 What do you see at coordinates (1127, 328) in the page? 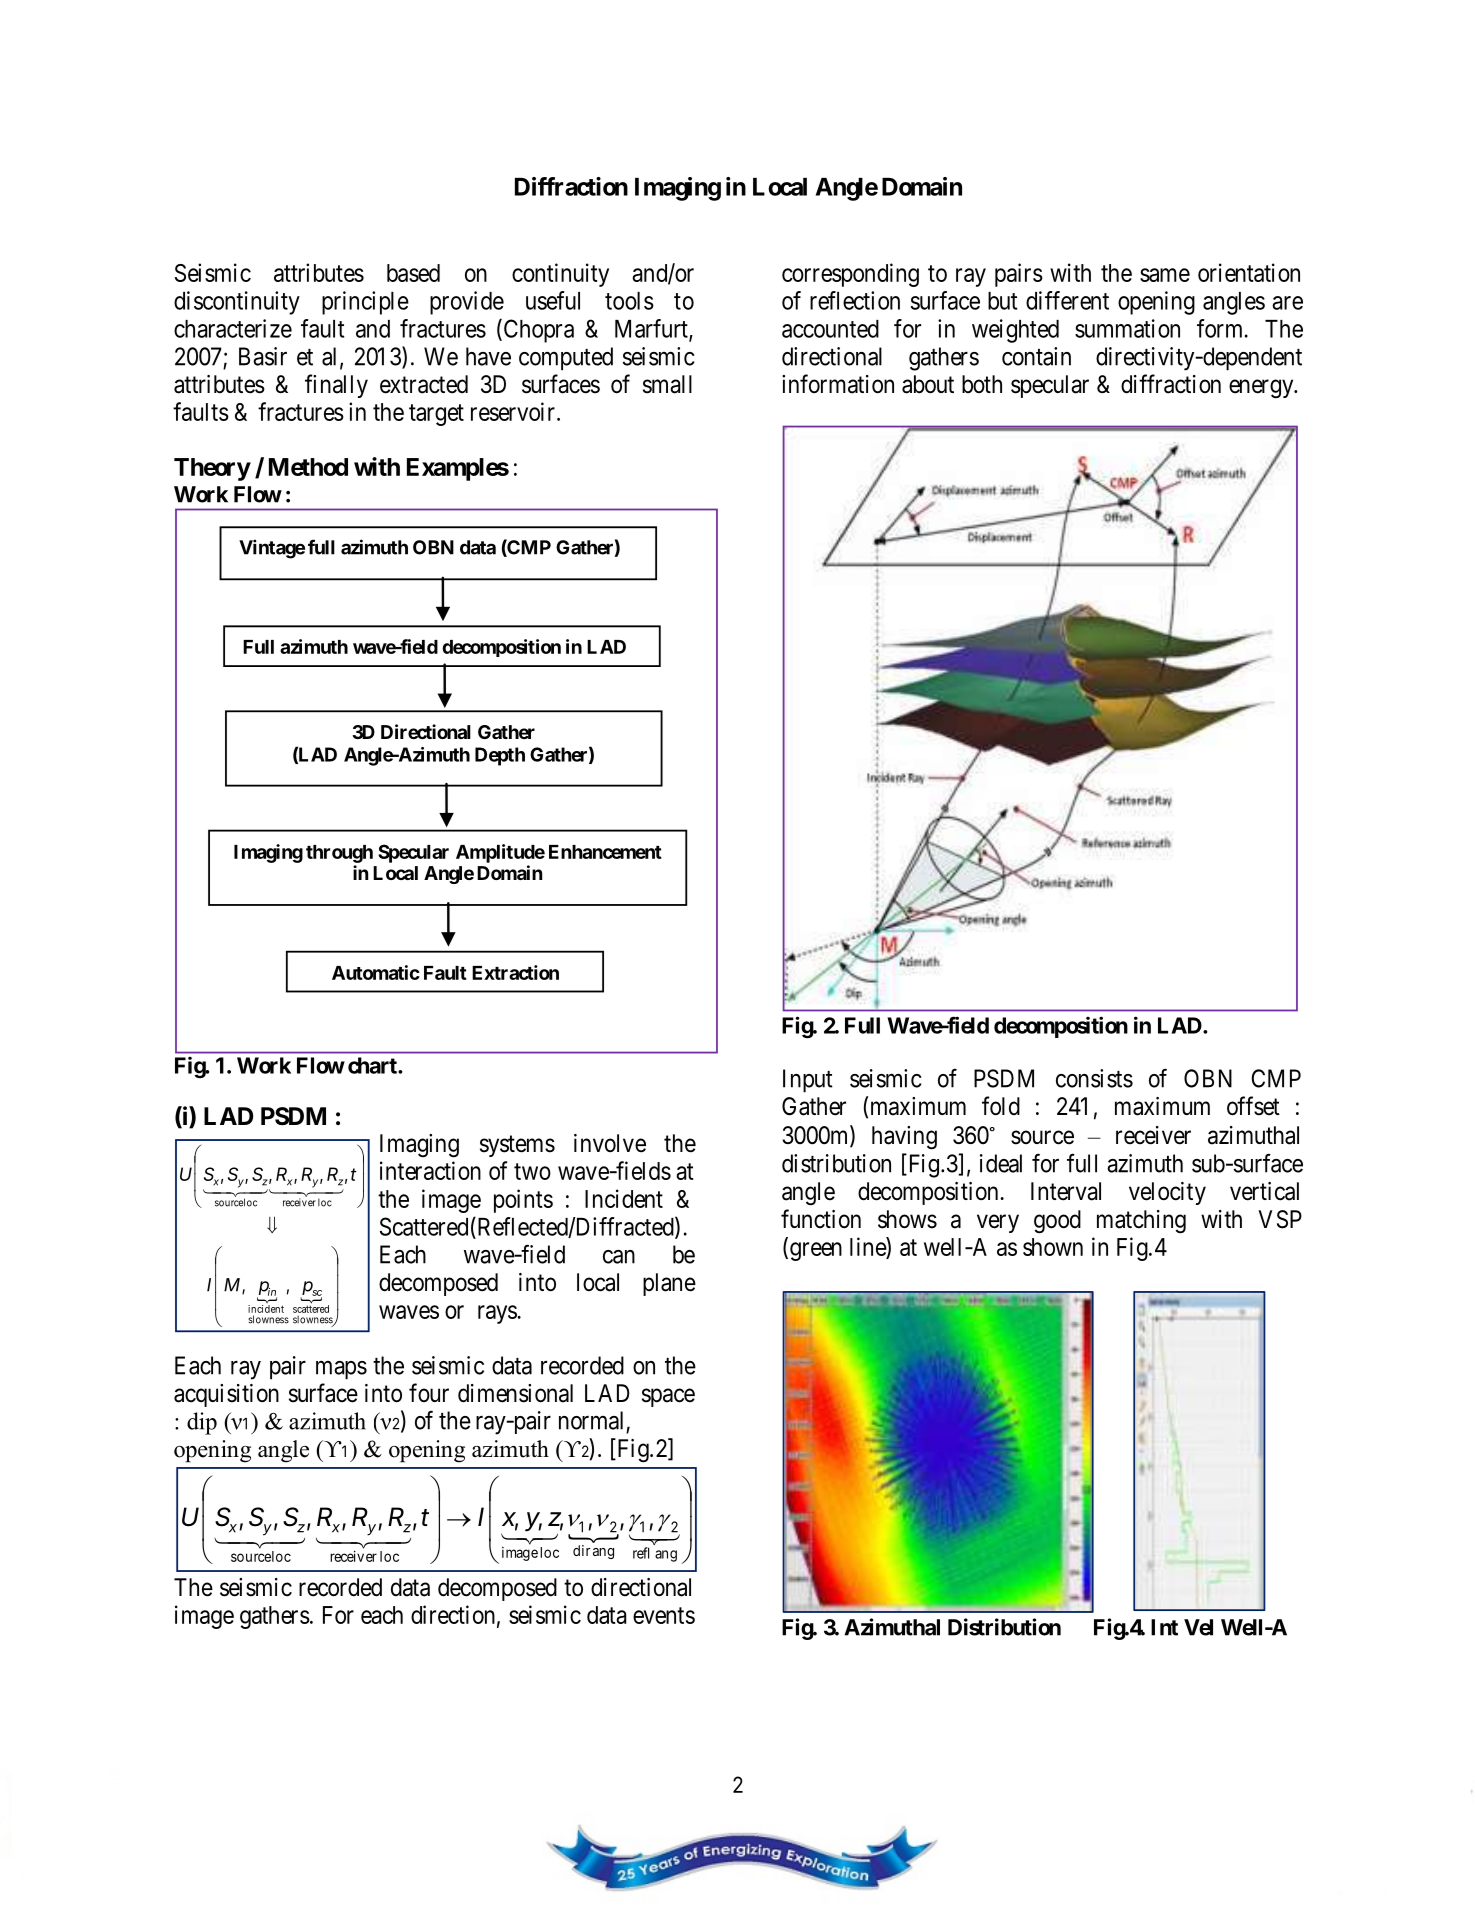
I see `summation` at bounding box center [1127, 328].
